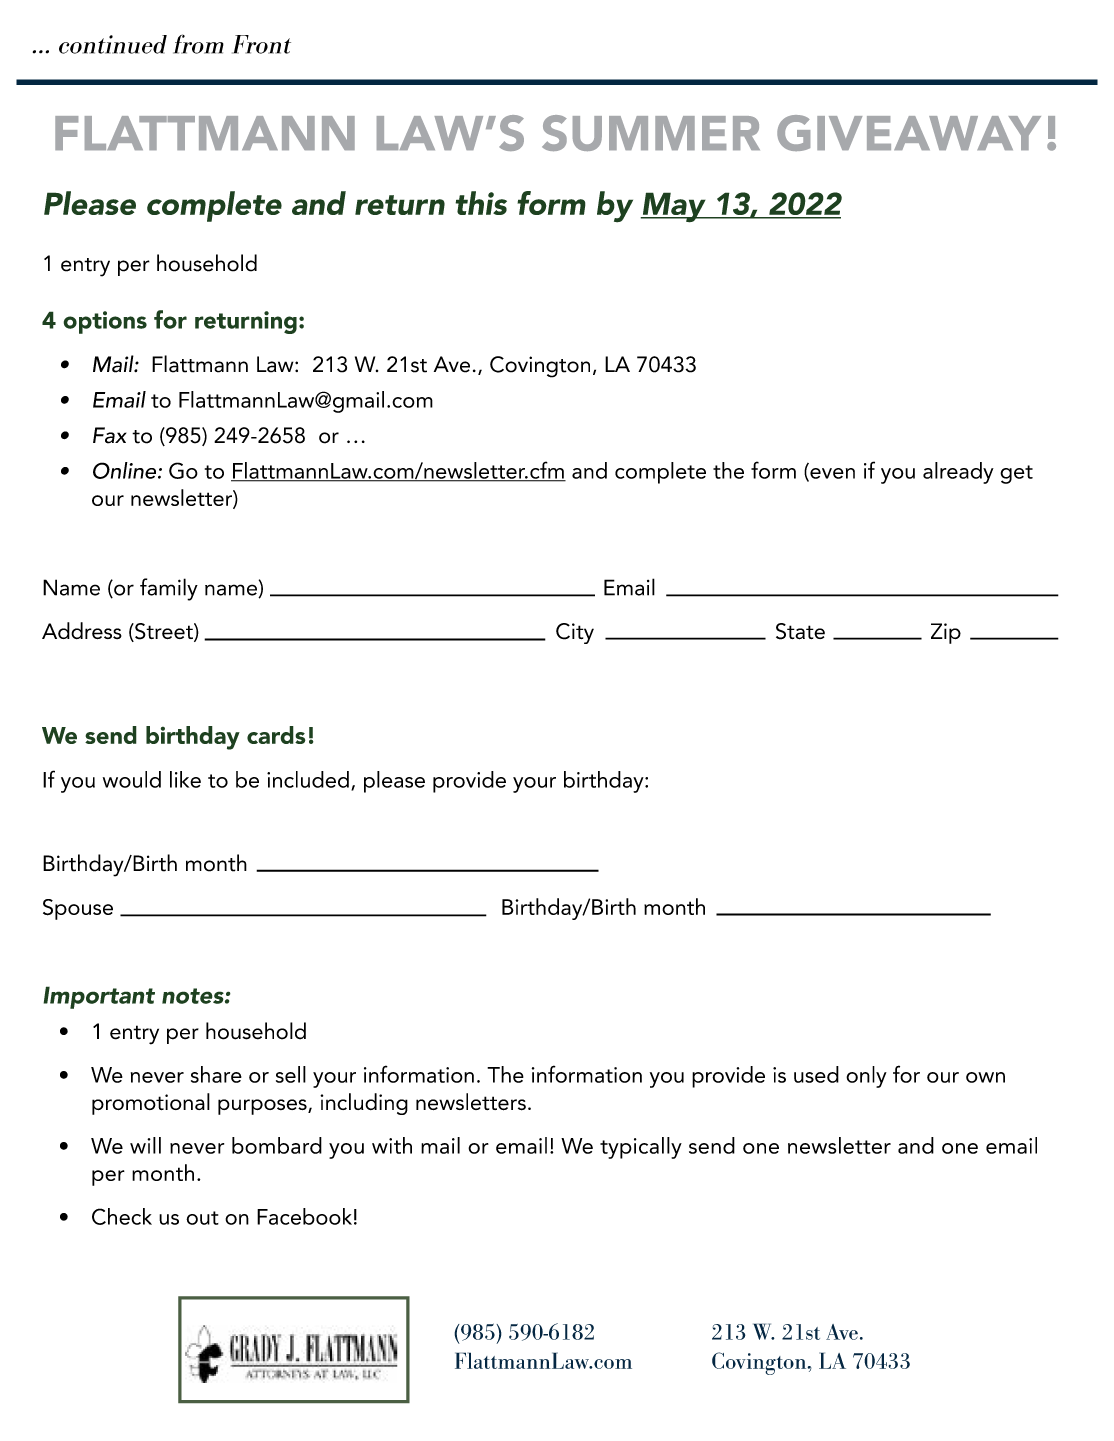 This screenshot has width=1114, height=1441. I want to click on Spouse, so click(78, 909).
